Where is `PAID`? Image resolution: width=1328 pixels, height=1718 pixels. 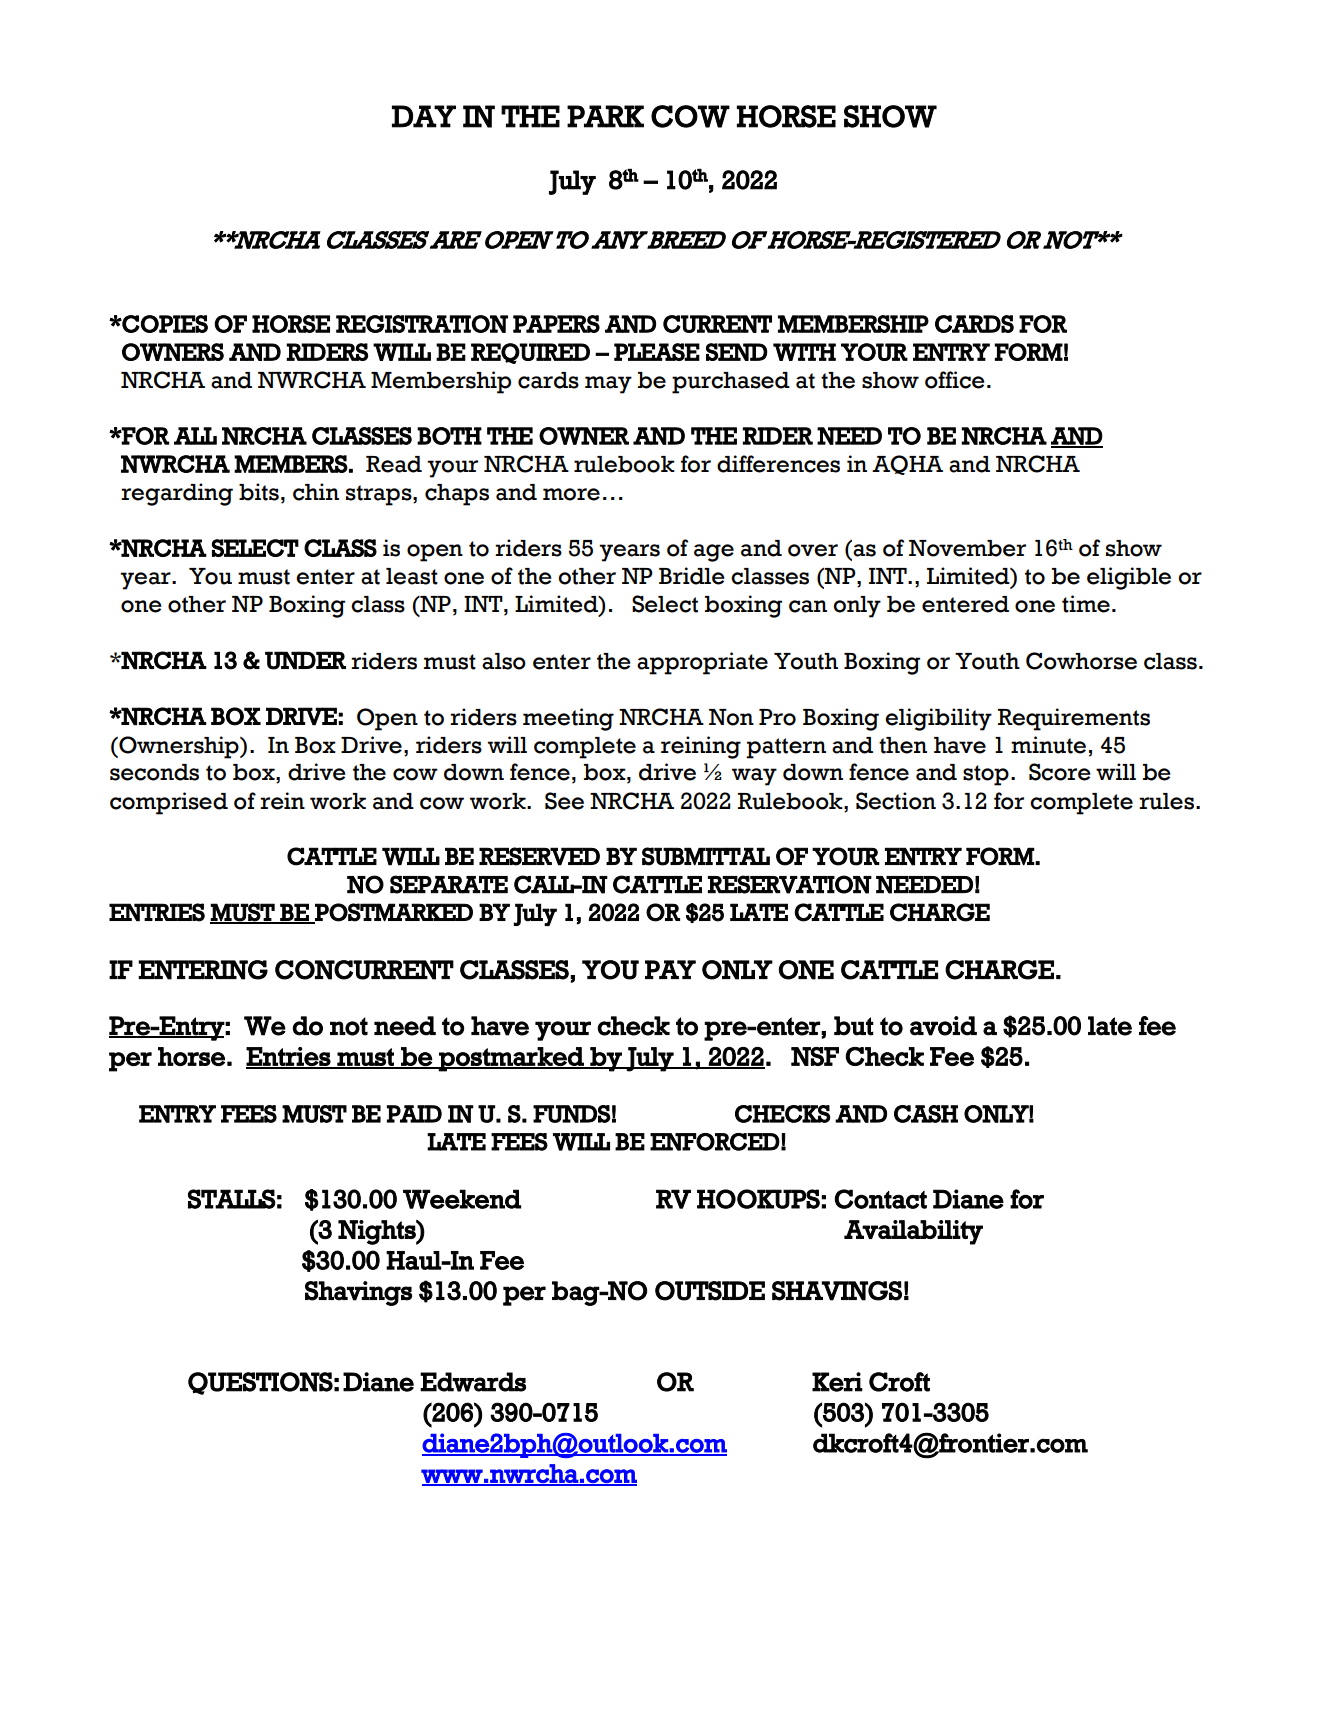 PAID is located at coordinates (414, 1114).
